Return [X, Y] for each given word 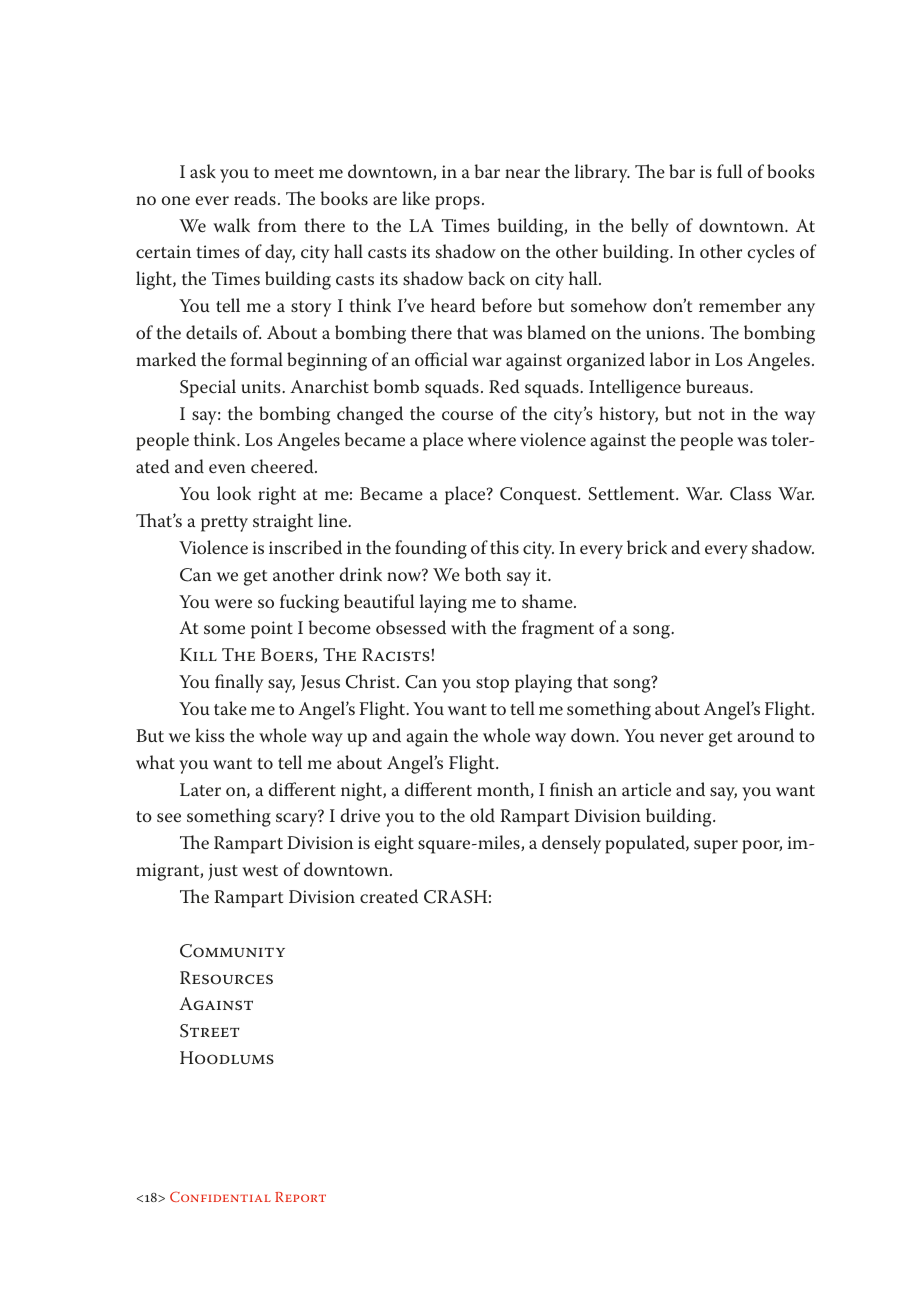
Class [750, 493]
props [457, 203]
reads [255, 198]
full [729, 171]
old [482, 815]
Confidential [220, 1196]
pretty [224, 524]
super [716, 847]
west [260, 870]
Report [300, 1197]
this [504, 547]
